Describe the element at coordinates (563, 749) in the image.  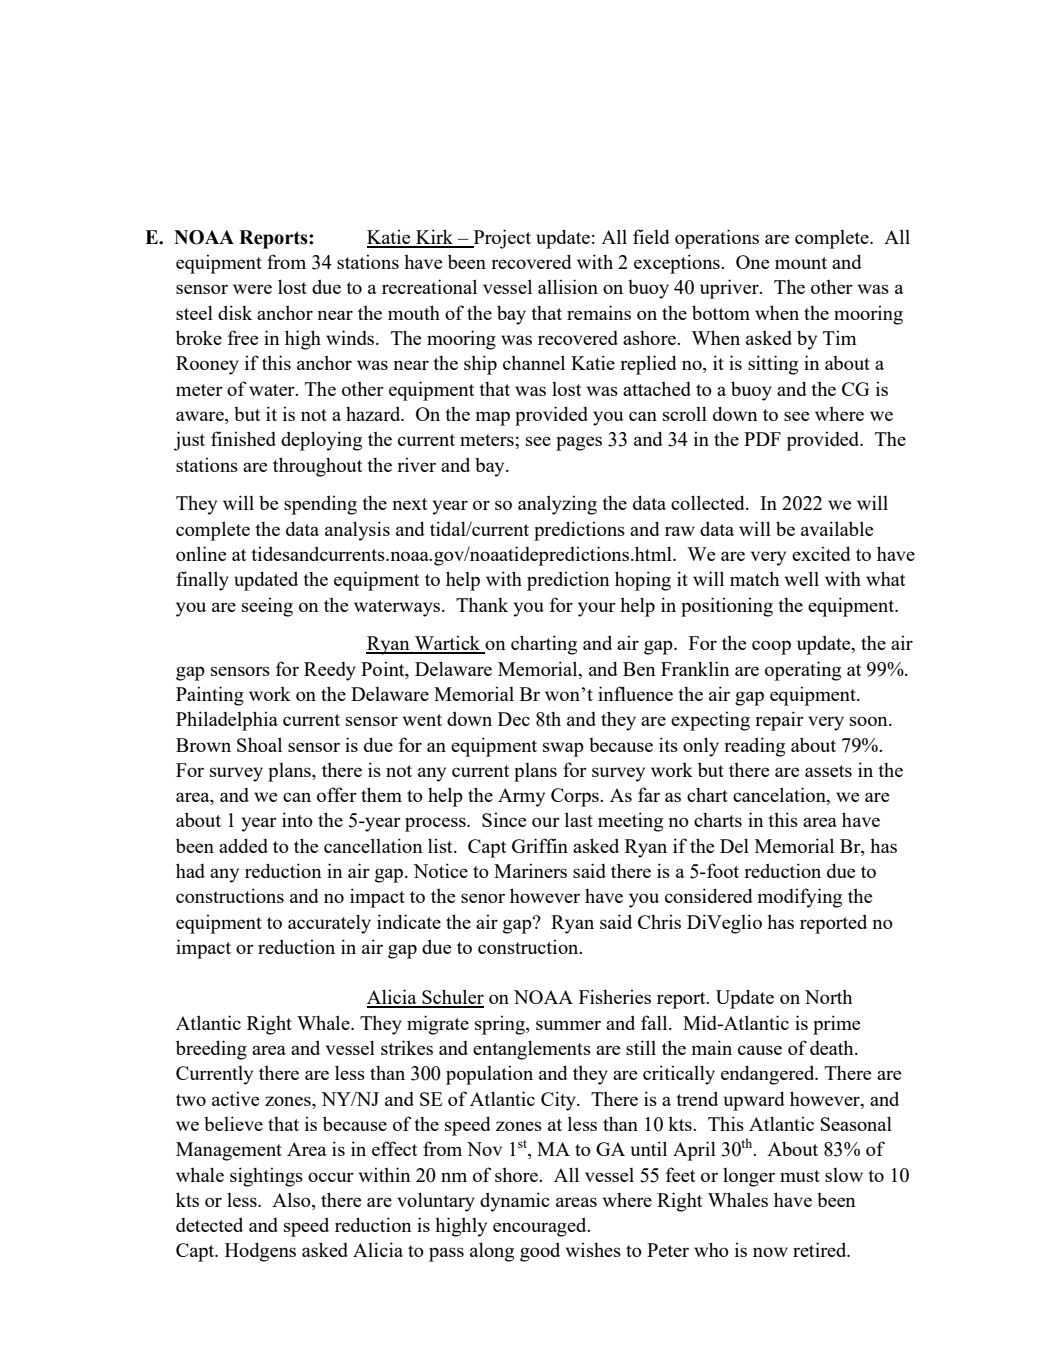
I see `swap` at that location.
